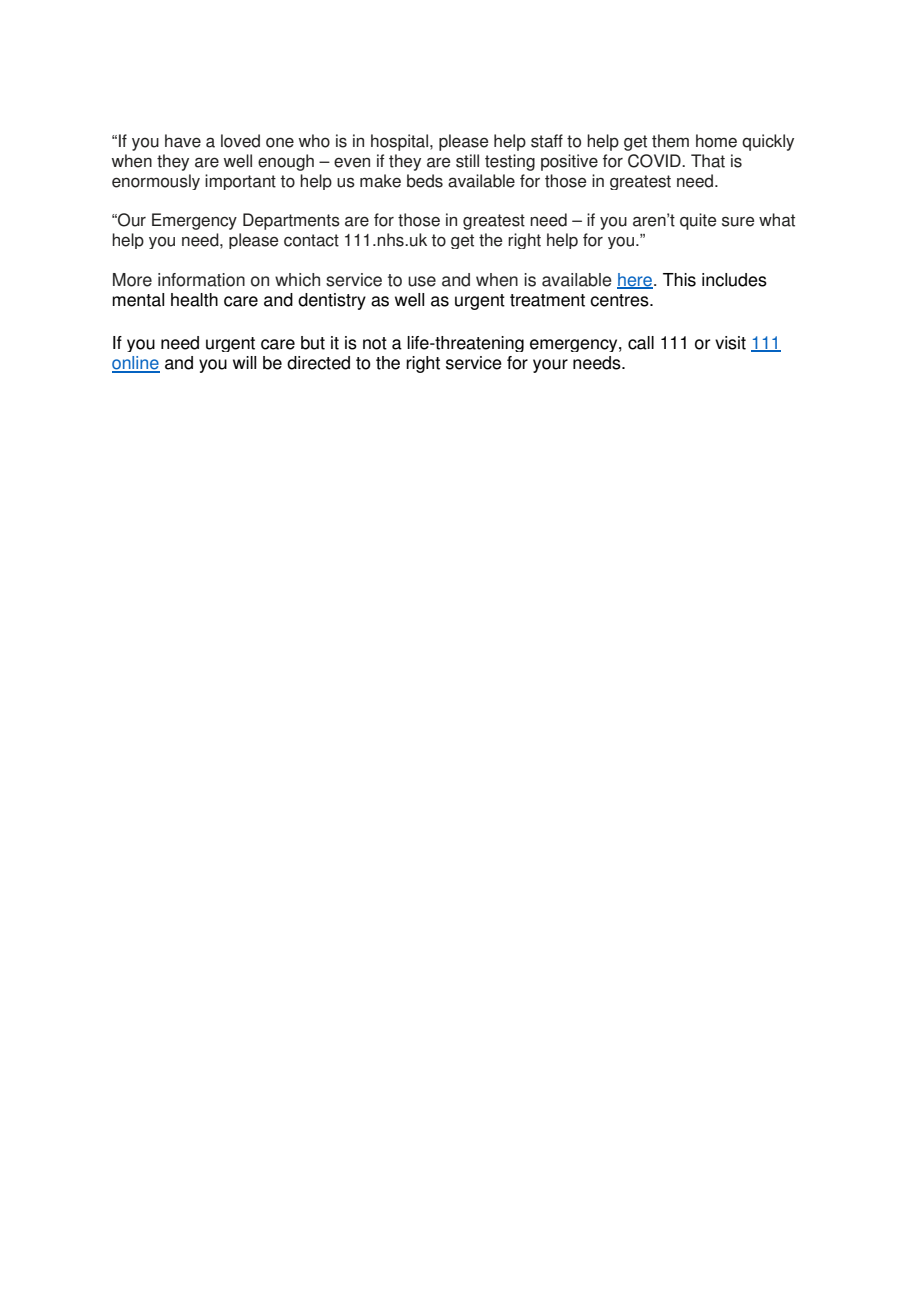 The height and width of the screenshot is (1308, 924). Describe the element at coordinates (547, 300) in the screenshot. I see `treatment` at that location.
